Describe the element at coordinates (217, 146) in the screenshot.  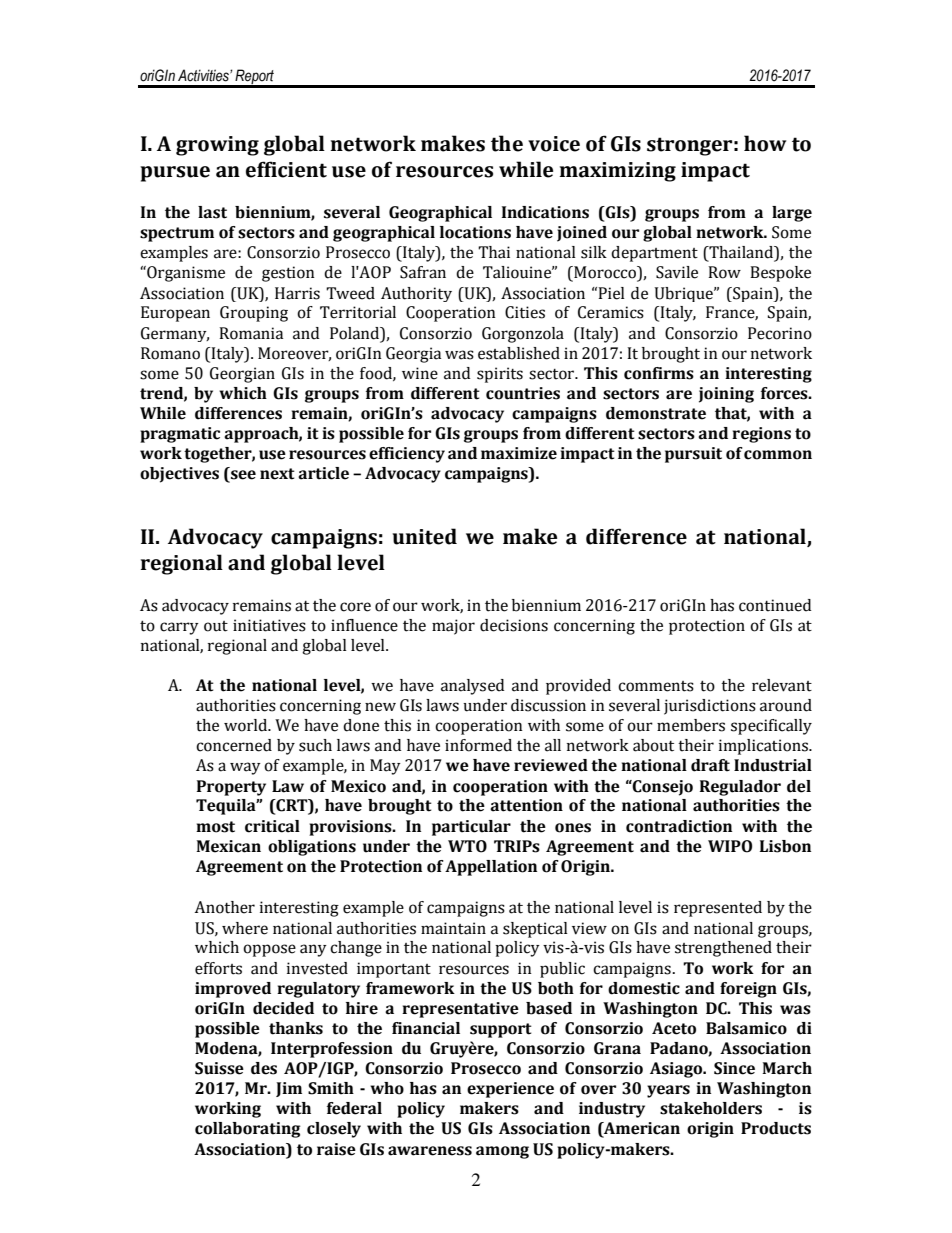
I see `growing` at that location.
